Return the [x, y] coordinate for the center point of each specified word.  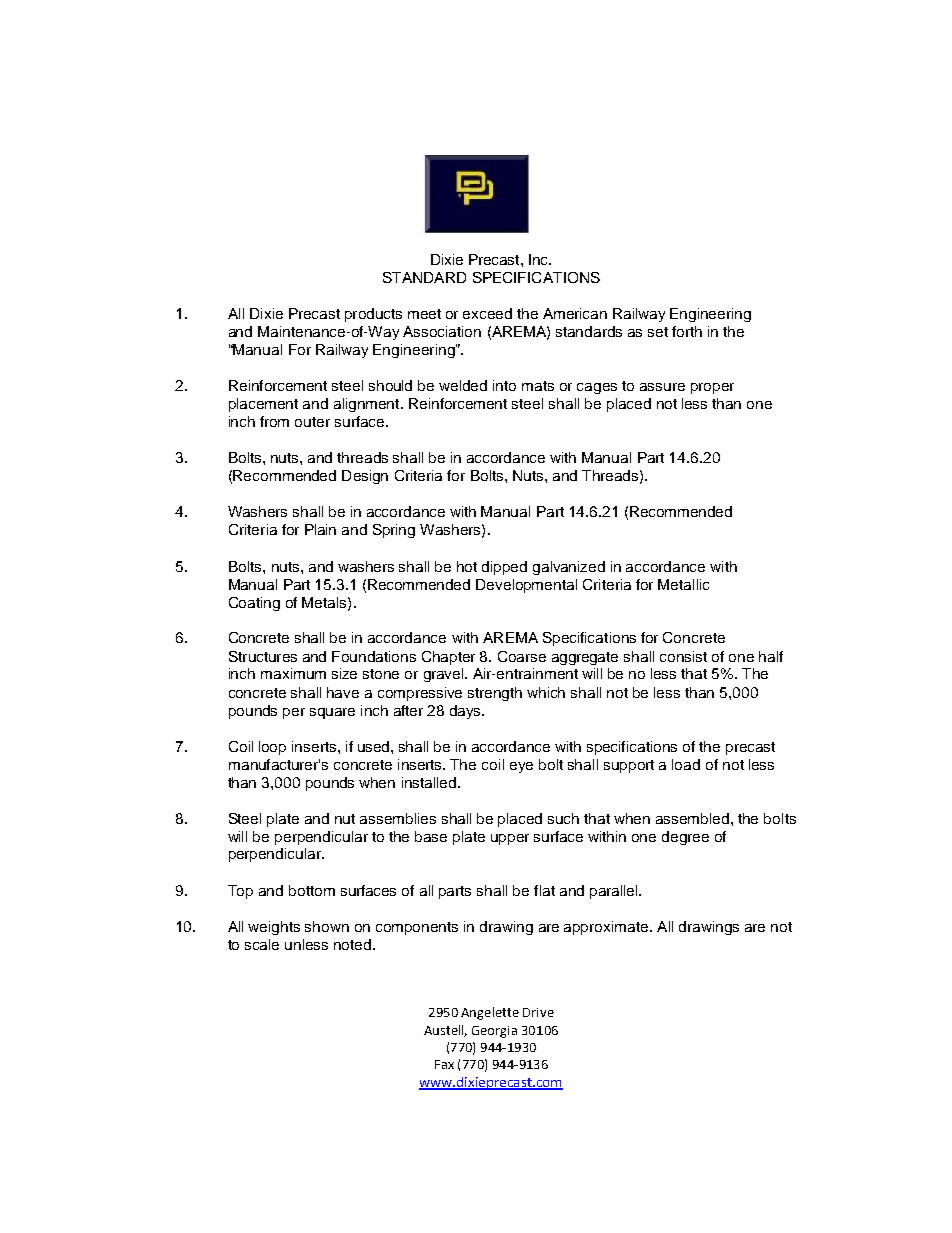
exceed [487, 313]
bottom [312, 890]
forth [687, 331]
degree [685, 838]
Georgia [494, 1032]
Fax [444, 1064]
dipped [504, 568]
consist [683, 656]
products [373, 315]
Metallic [683, 584]
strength [495, 694]
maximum [293, 673]
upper [510, 839]
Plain [320, 529]
